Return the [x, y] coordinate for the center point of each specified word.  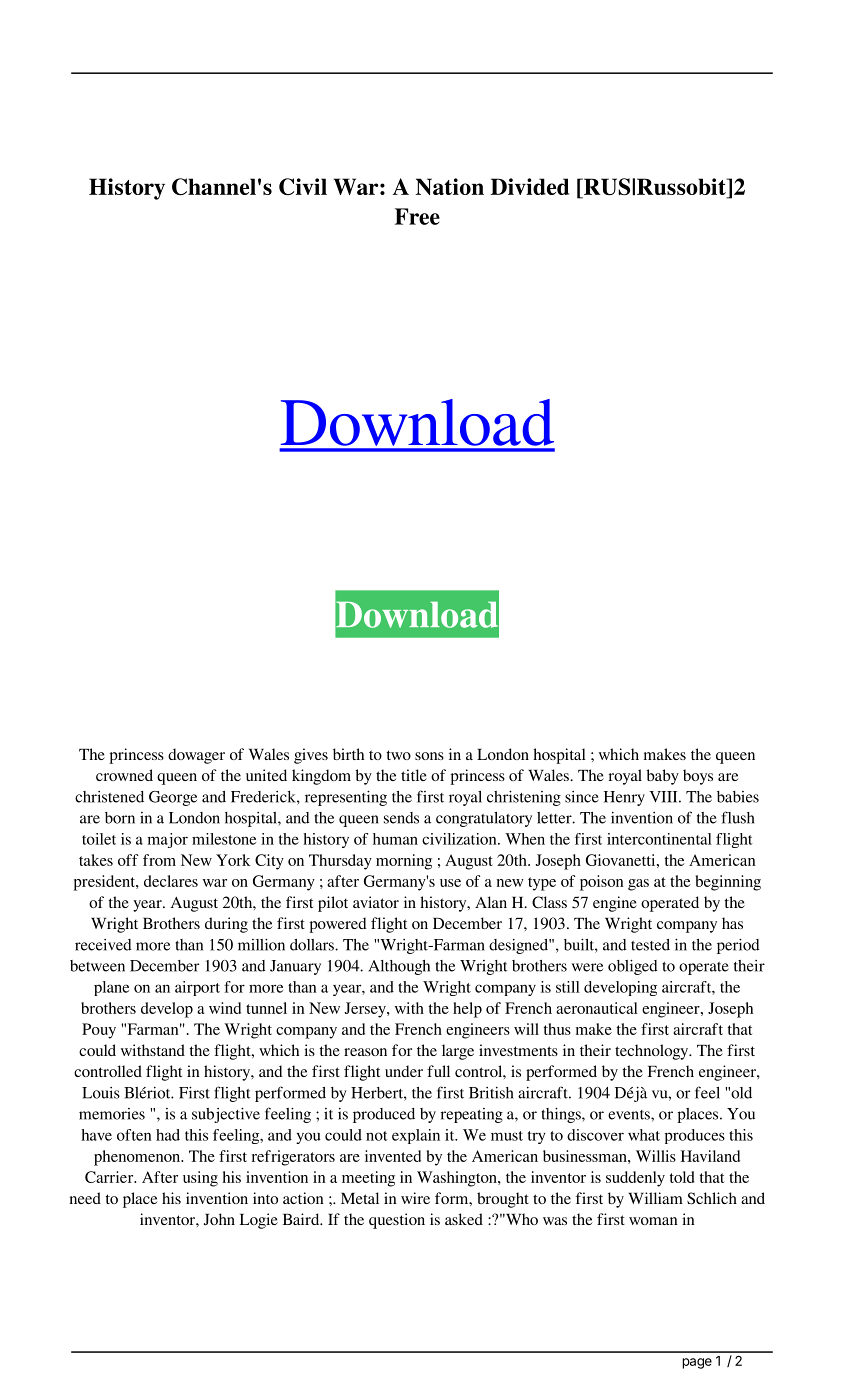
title [414, 775]
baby [662, 777]
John [219, 1219]
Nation [450, 186]
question [397, 1221]
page [697, 1363]
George [173, 798]
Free [417, 216]
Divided [530, 186]
